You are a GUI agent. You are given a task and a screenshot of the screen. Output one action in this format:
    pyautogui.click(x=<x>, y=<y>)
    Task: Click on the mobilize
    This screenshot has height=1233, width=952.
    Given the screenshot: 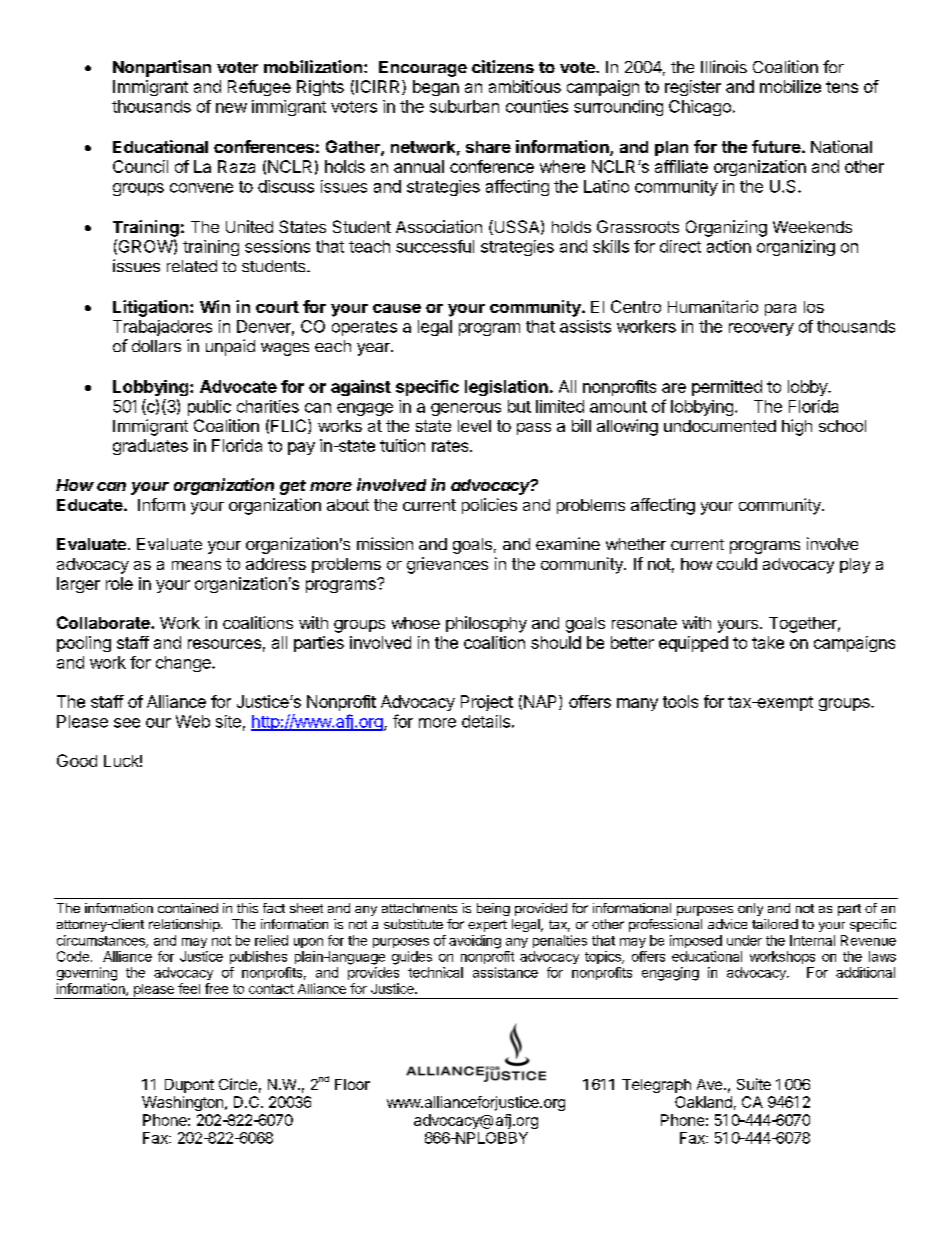 What is the action you would take?
    pyautogui.click(x=790, y=86)
